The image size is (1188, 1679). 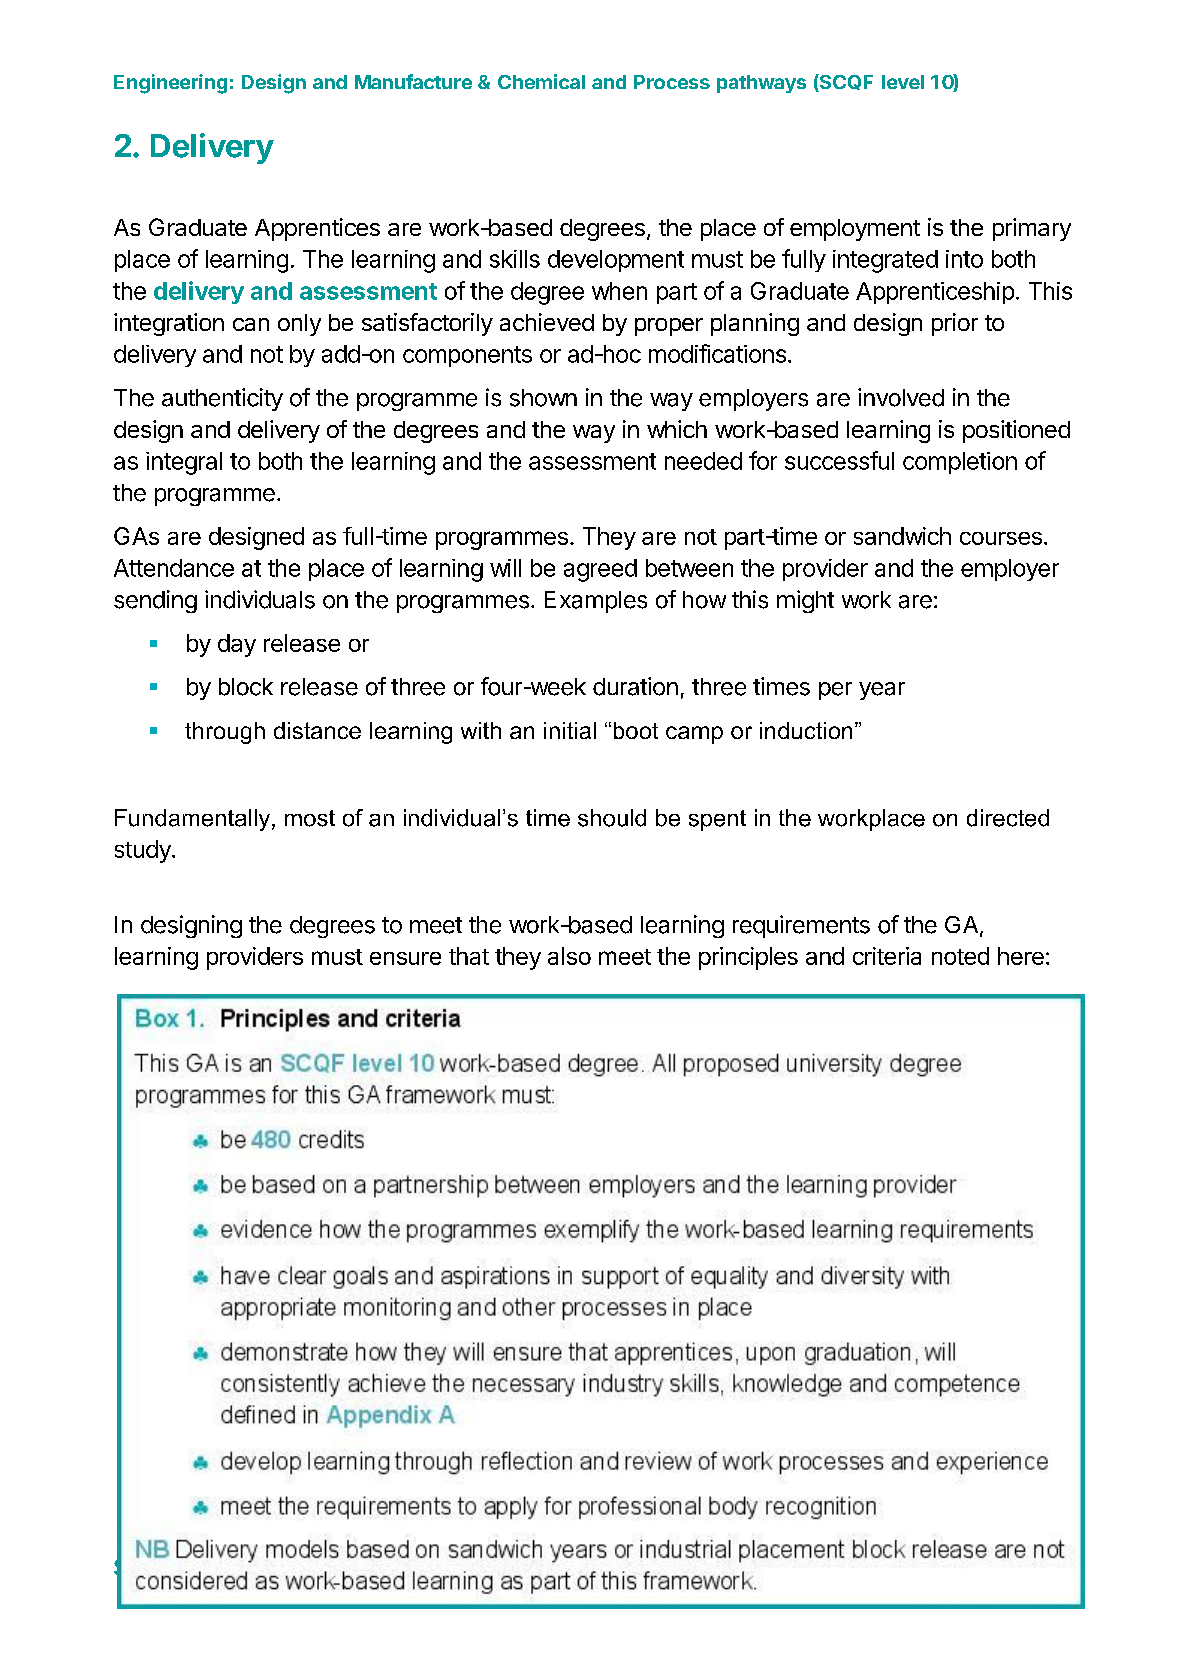 I want to click on ensure, so click(x=405, y=958).
